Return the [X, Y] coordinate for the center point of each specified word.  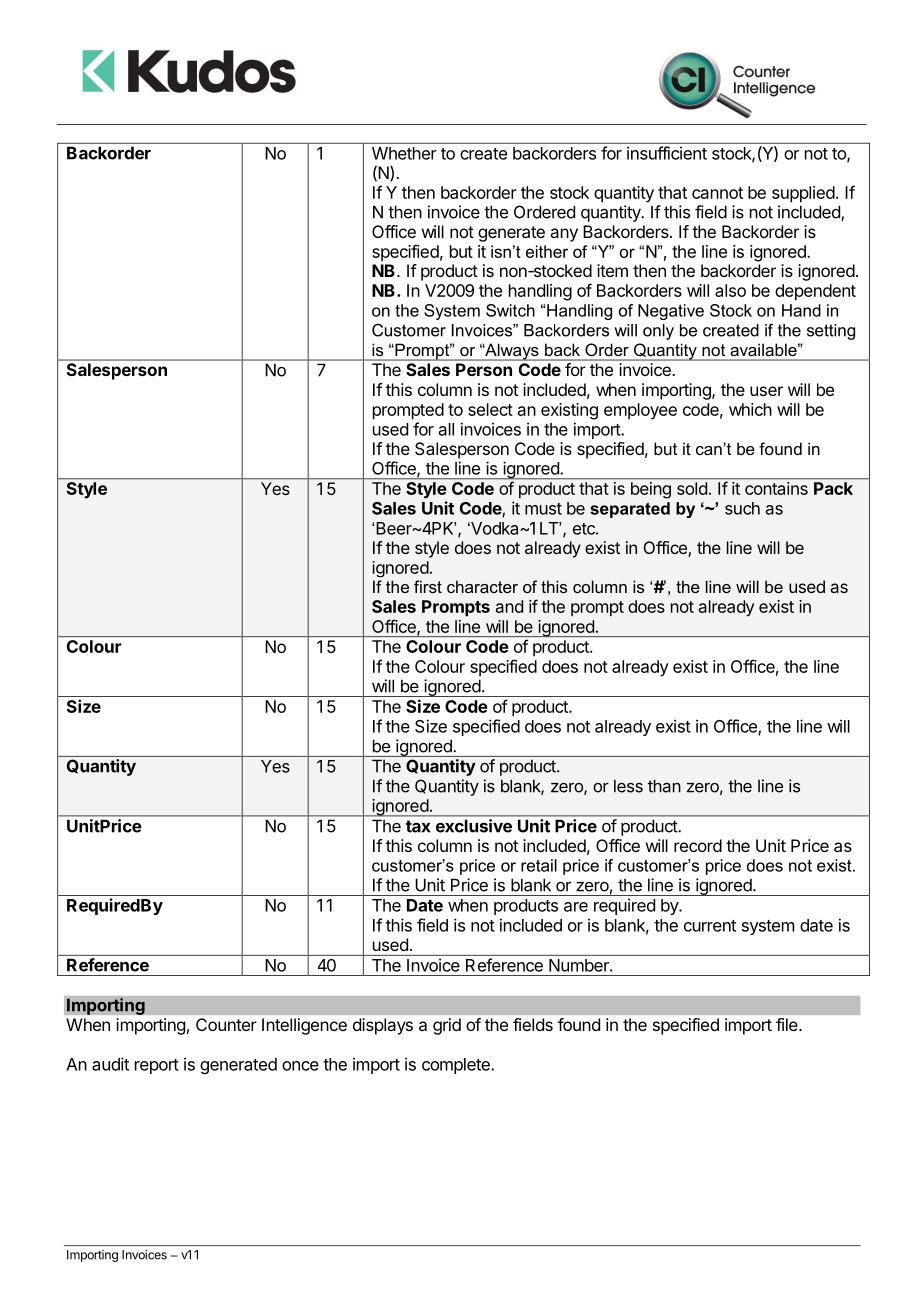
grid [447, 1026]
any [564, 235]
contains [776, 488]
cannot [717, 193]
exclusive [474, 826]
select [490, 409]
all [446, 429]
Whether [404, 153]
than [664, 786]
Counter [226, 1024]
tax [418, 826]
